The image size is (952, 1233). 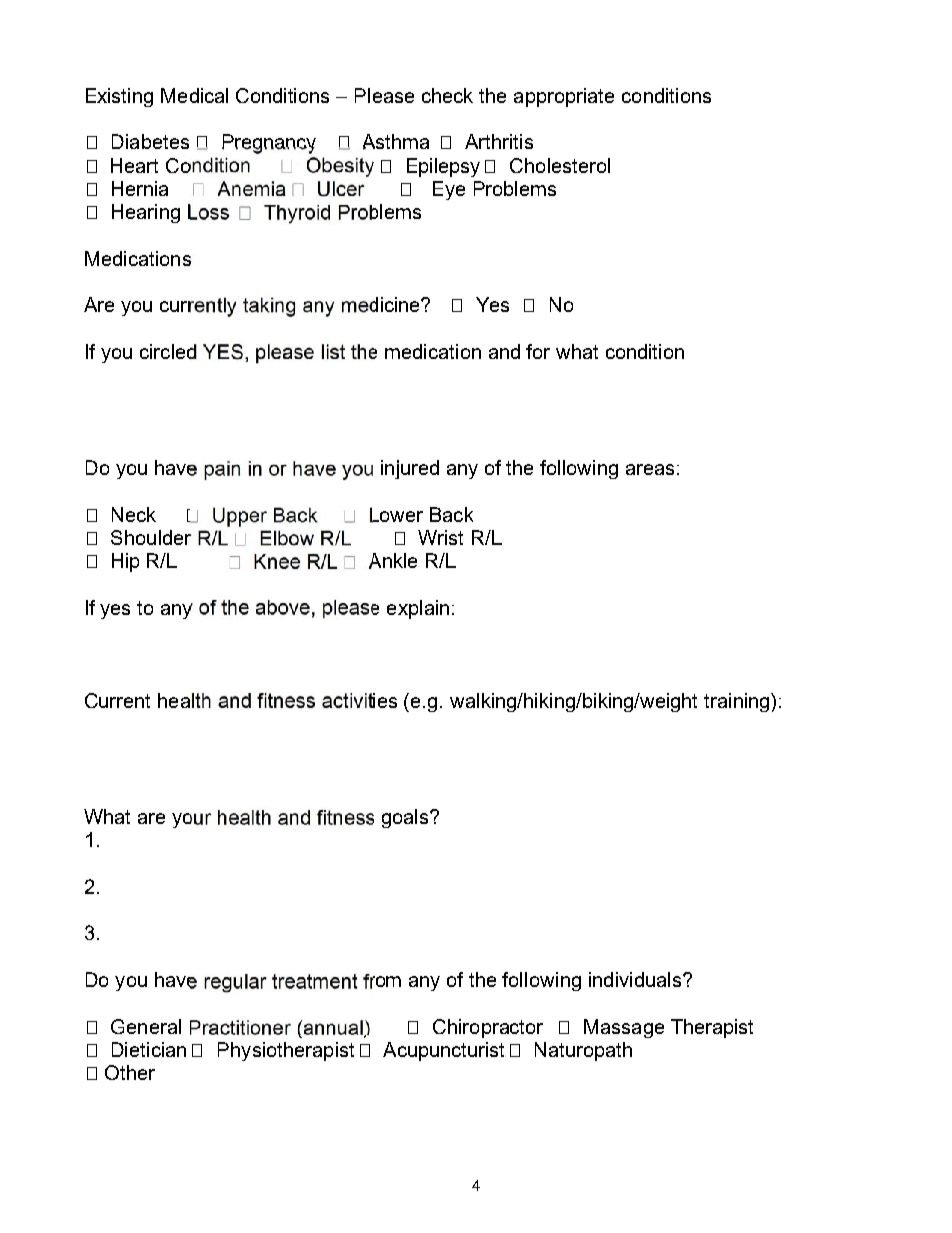 I want to click on your, so click(x=192, y=820).
